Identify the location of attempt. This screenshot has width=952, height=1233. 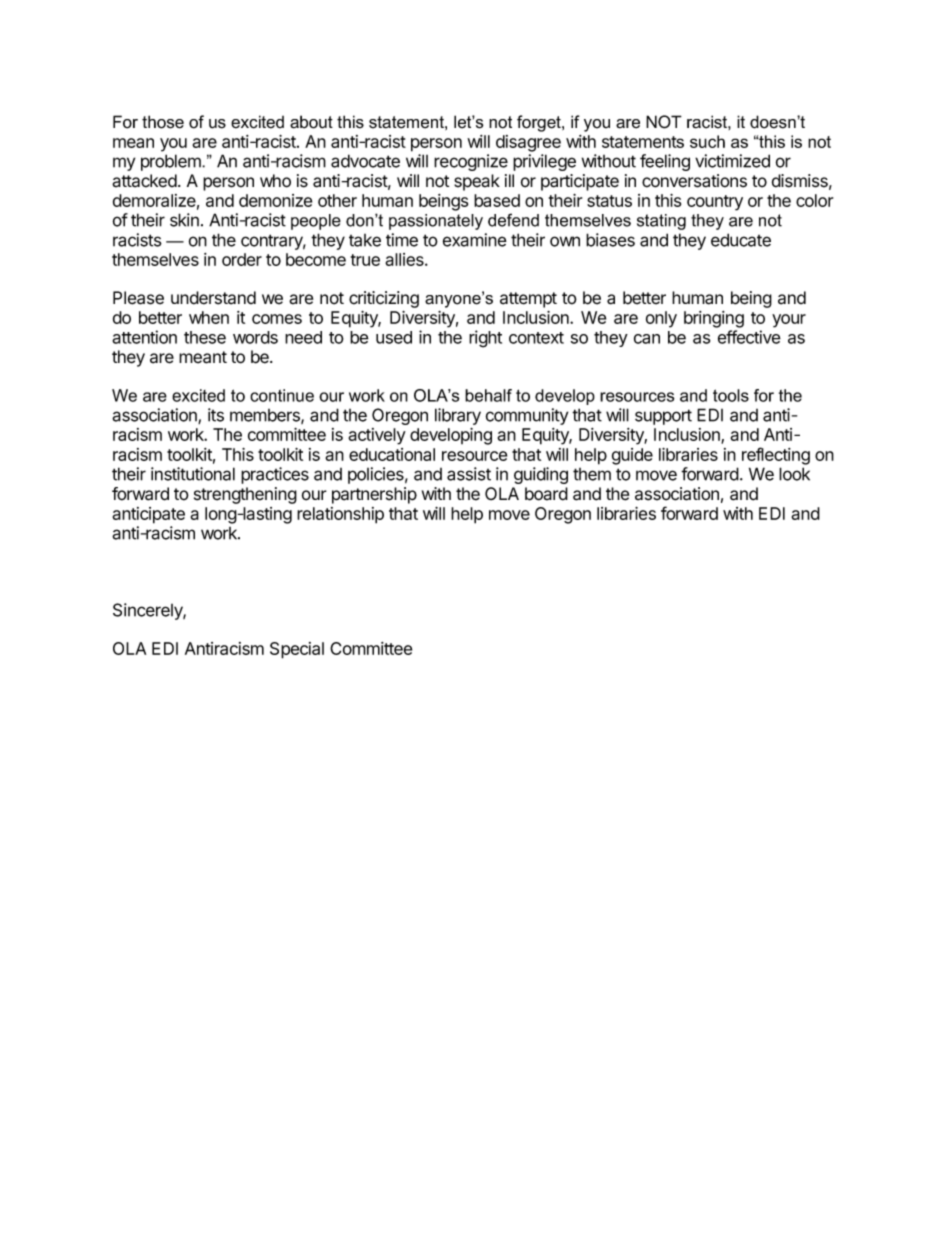
(528, 300).
